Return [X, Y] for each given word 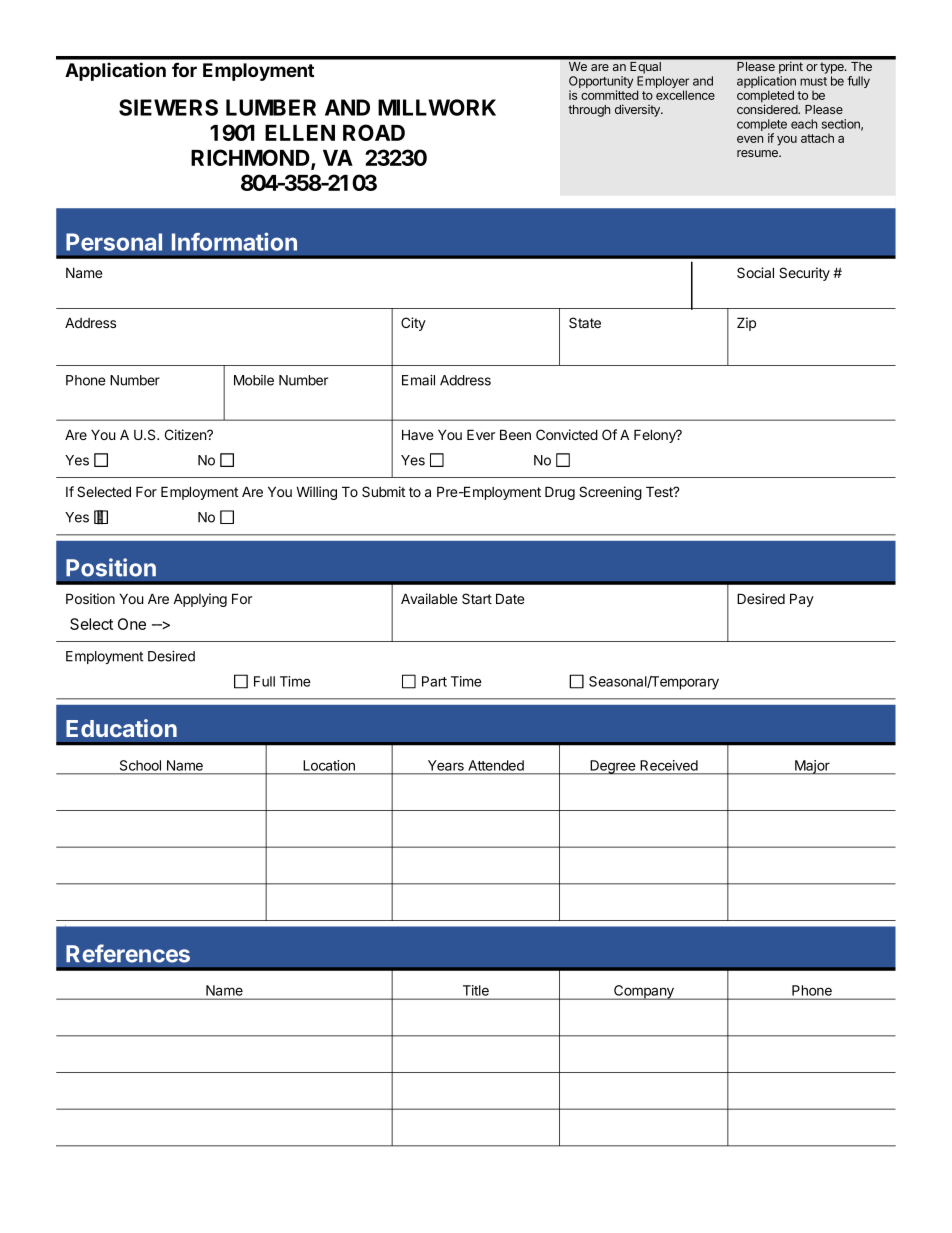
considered [768, 109]
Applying [200, 600]
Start [477, 598]
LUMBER [271, 107]
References [128, 953]
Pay [802, 600]
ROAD [374, 132]
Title [476, 990]
